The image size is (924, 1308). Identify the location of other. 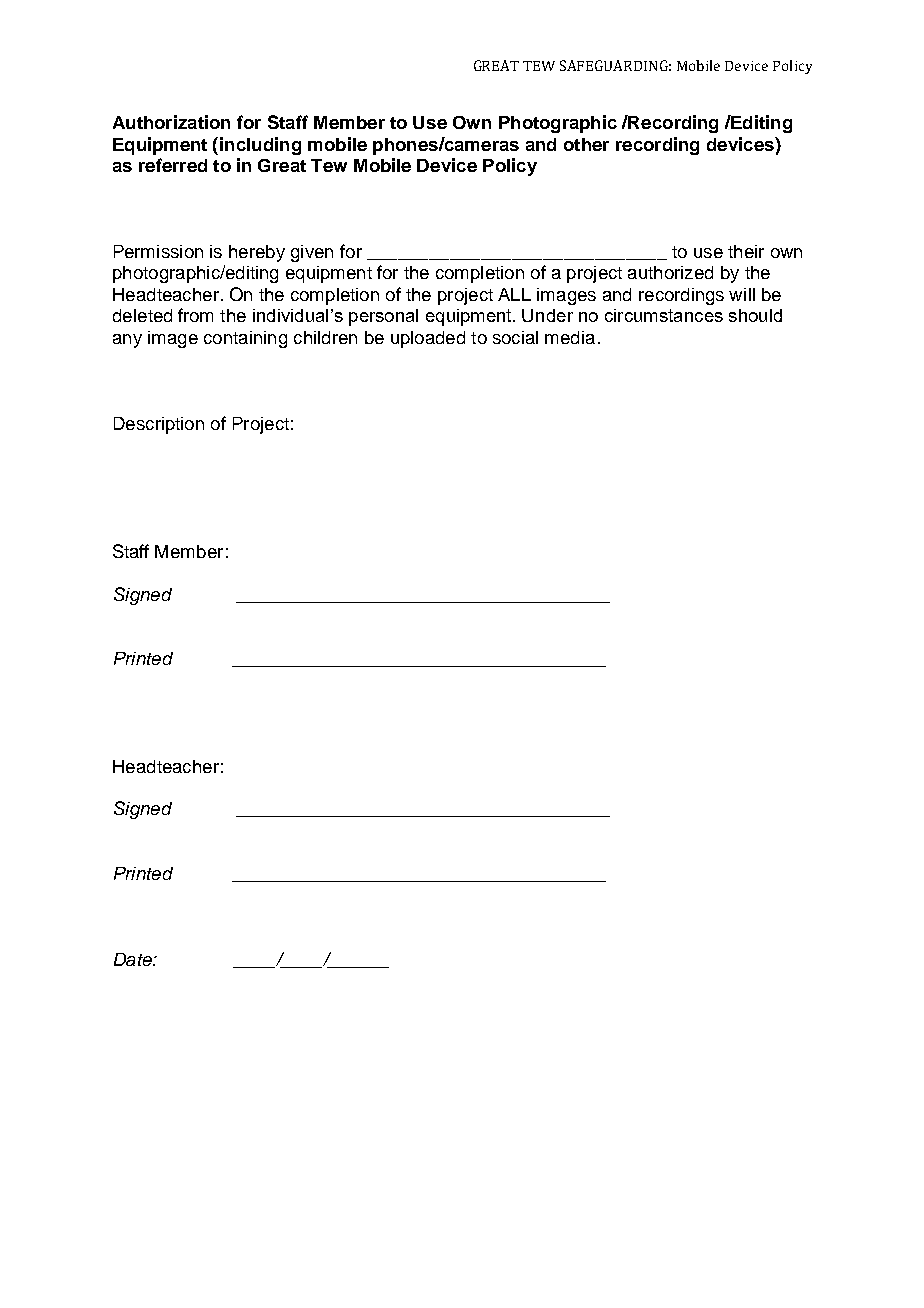
(586, 144).
